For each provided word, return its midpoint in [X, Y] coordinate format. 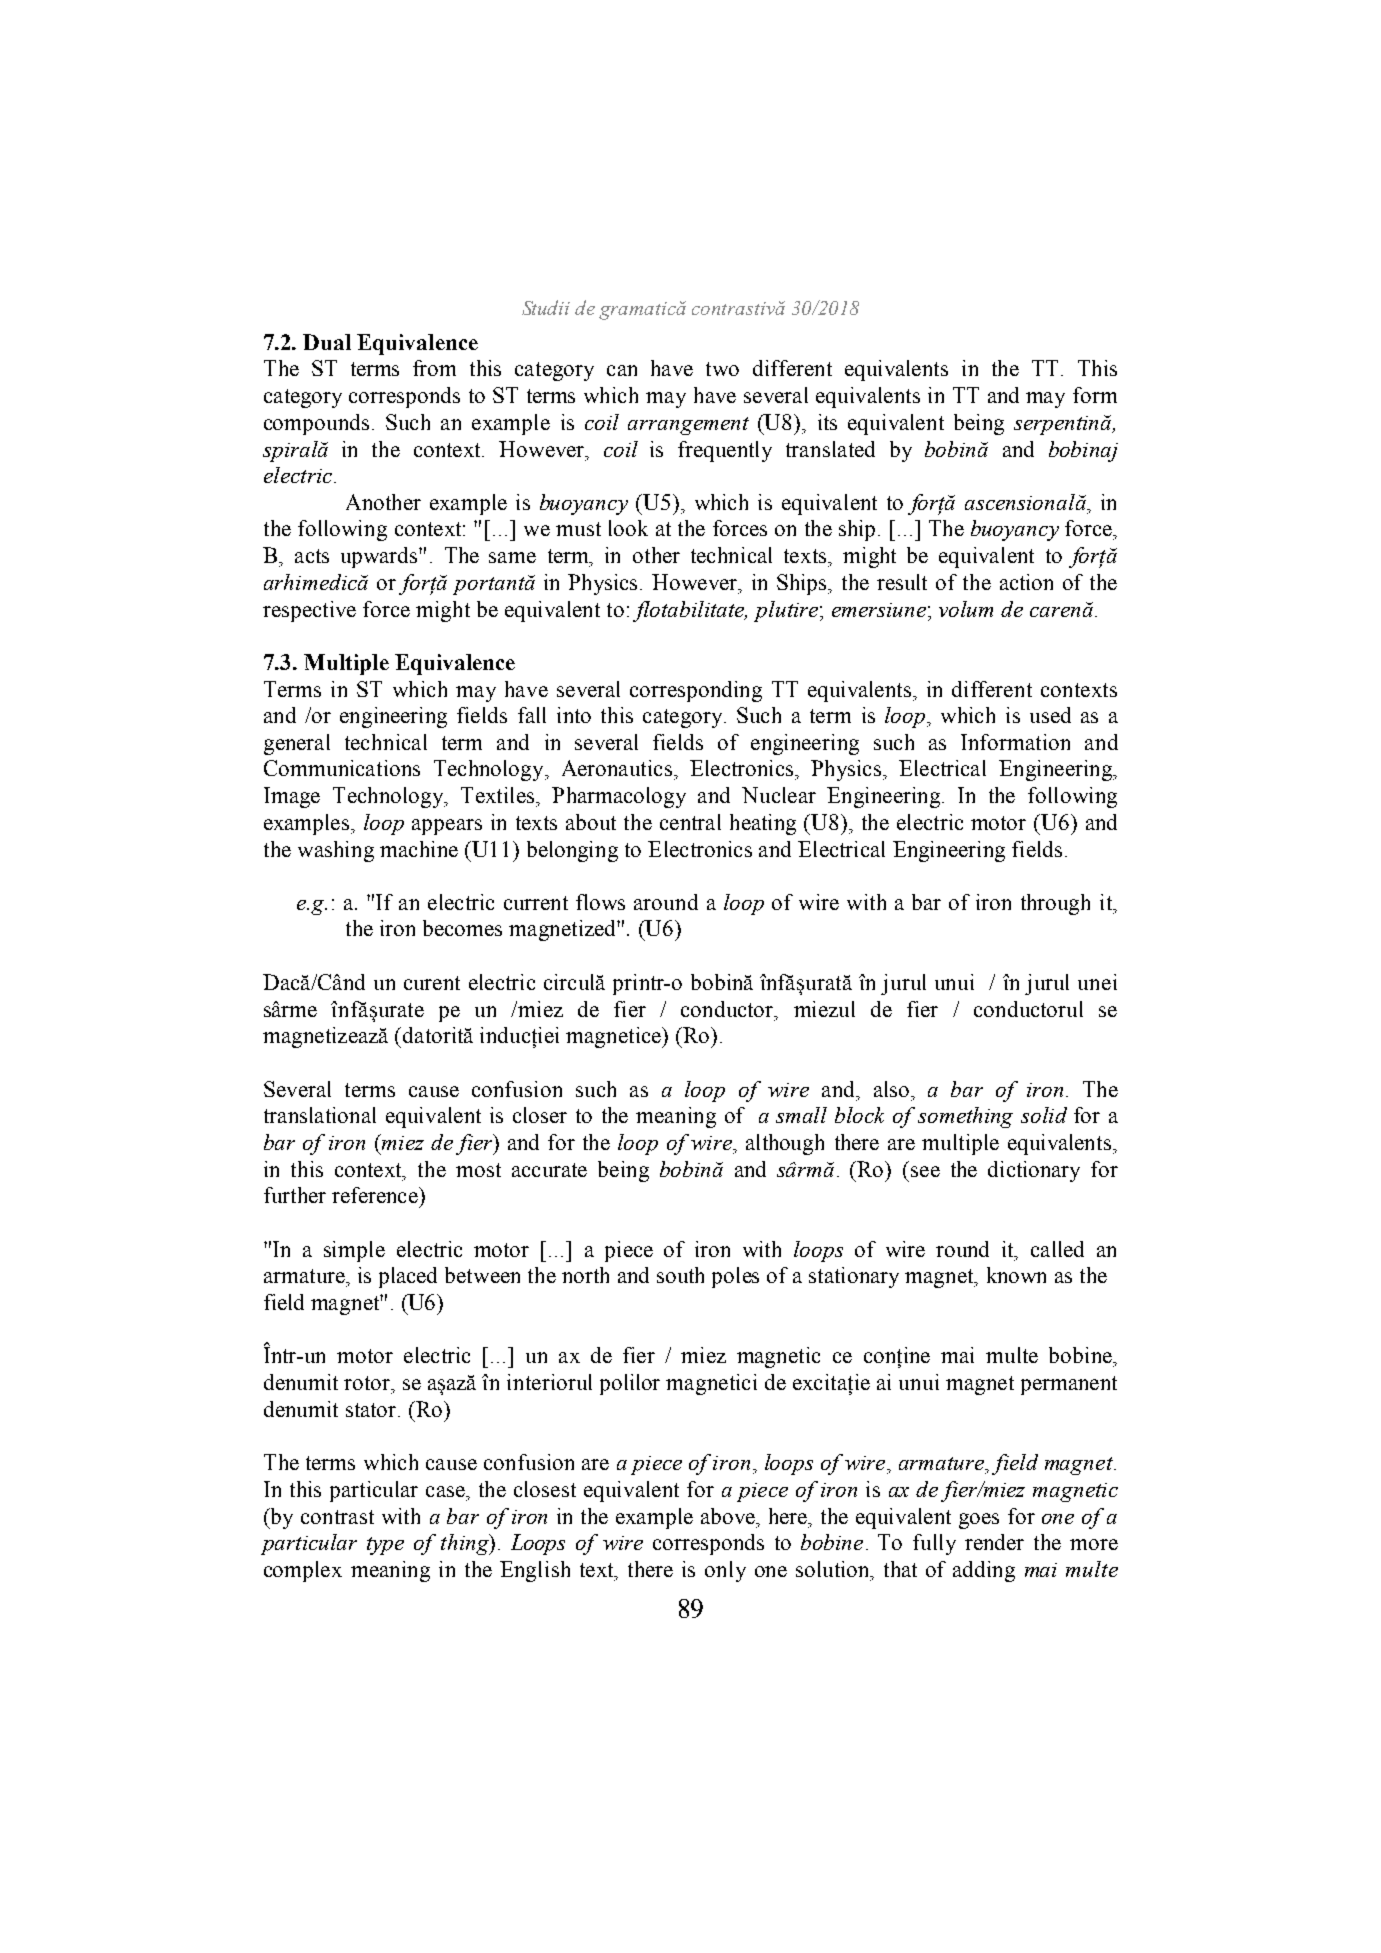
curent [432, 983]
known [1016, 1275]
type [385, 1546]
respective [309, 611]
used [1050, 715]
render [994, 1542]
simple [354, 1251]
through [1055, 904]
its [827, 422]
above [729, 1516]
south [680, 1275]
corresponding [696, 691]
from [434, 368]
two [722, 369]
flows [600, 902]
